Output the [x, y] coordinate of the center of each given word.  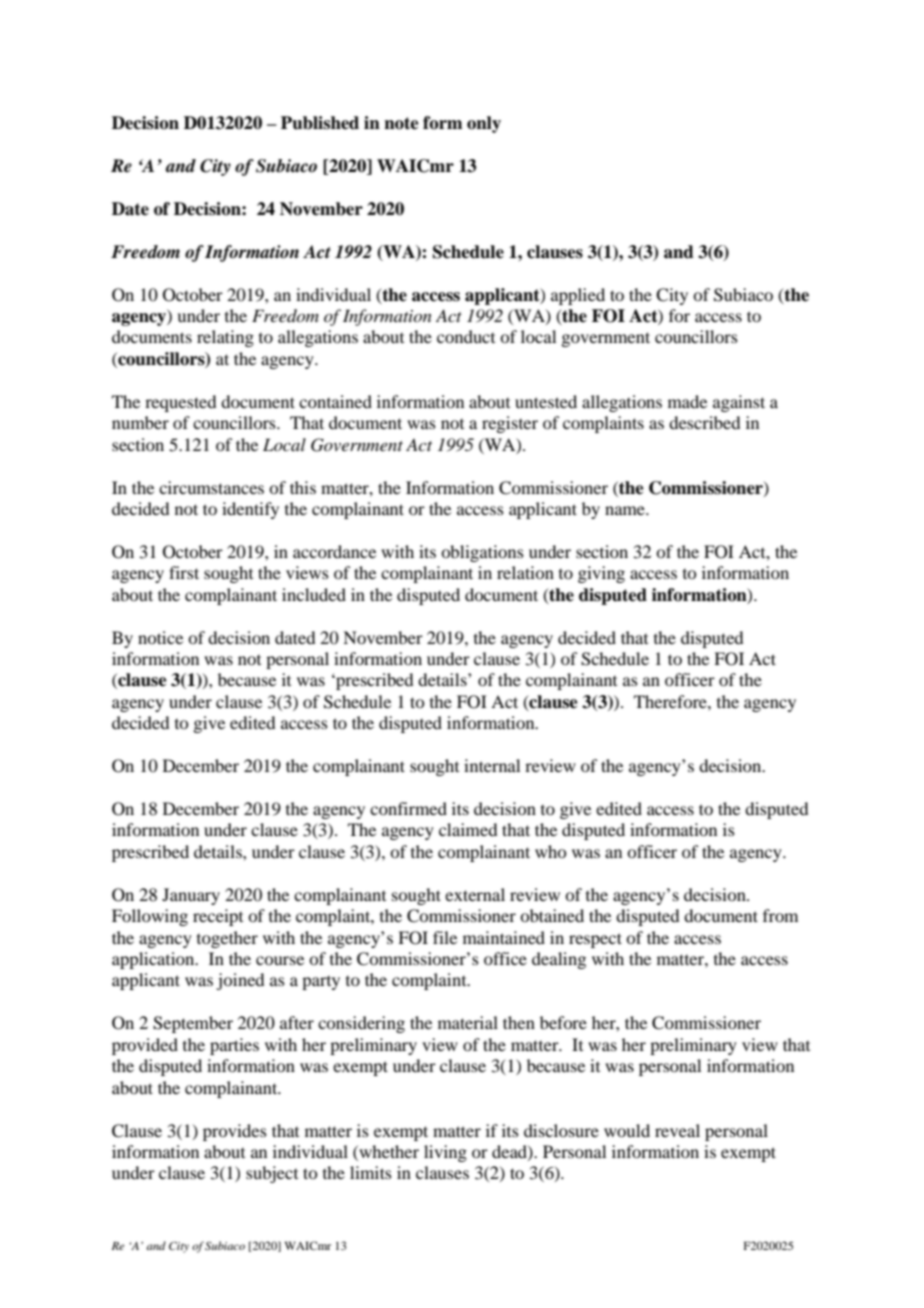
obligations [482, 553]
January [191, 896]
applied [578, 296]
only [484, 124]
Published [320, 123]
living [445, 1153]
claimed [468, 829]
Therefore [671, 701]
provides [235, 1132]
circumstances [211, 487]
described [704, 422]
